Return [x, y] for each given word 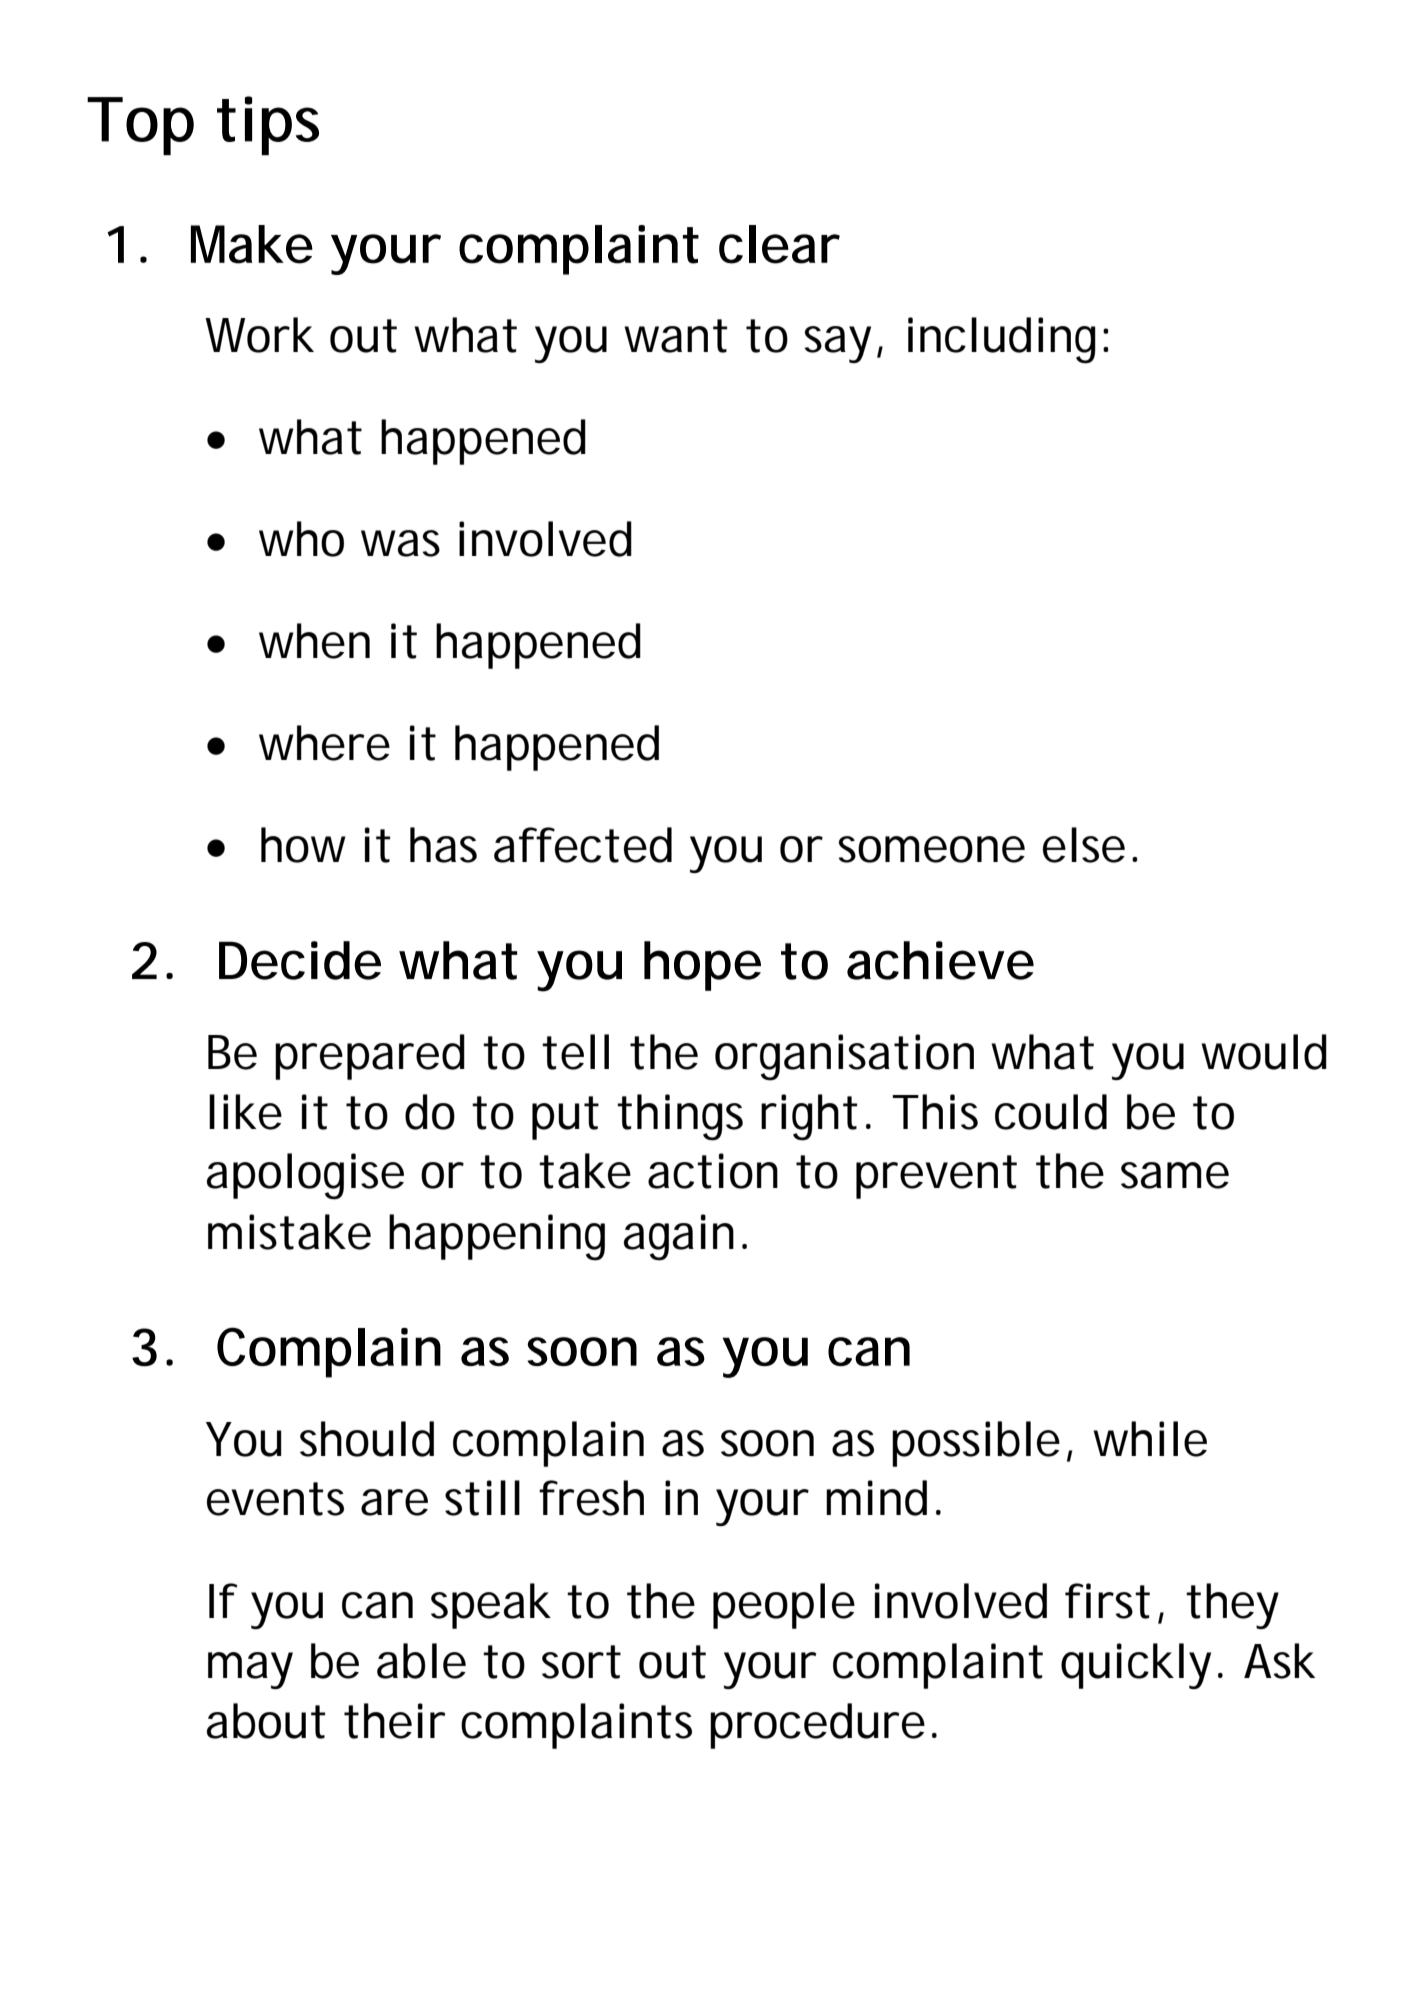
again [679, 1237]
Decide [300, 960]
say [837, 344]
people [784, 1606]
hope [702, 966]
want [675, 336]
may [250, 1670]
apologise [305, 1176]
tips [268, 126]
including [1002, 340]
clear [779, 244]
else [1084, 845]
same [1175, 1175]
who [301, 539]
